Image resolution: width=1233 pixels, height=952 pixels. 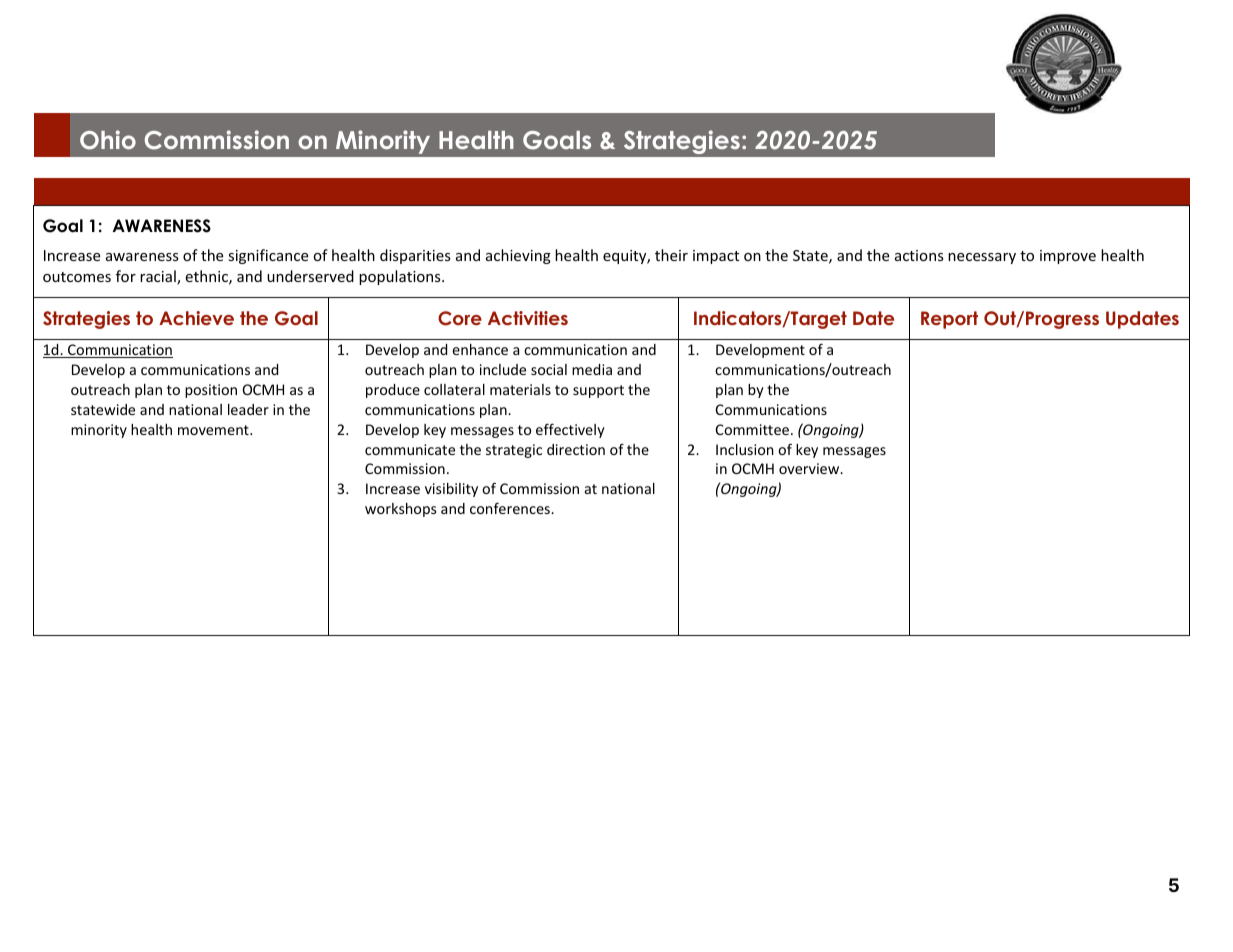 What do you see at coordinates (592, 369) in the screenshot?
I see `media` at bounding box center [592, 369].
